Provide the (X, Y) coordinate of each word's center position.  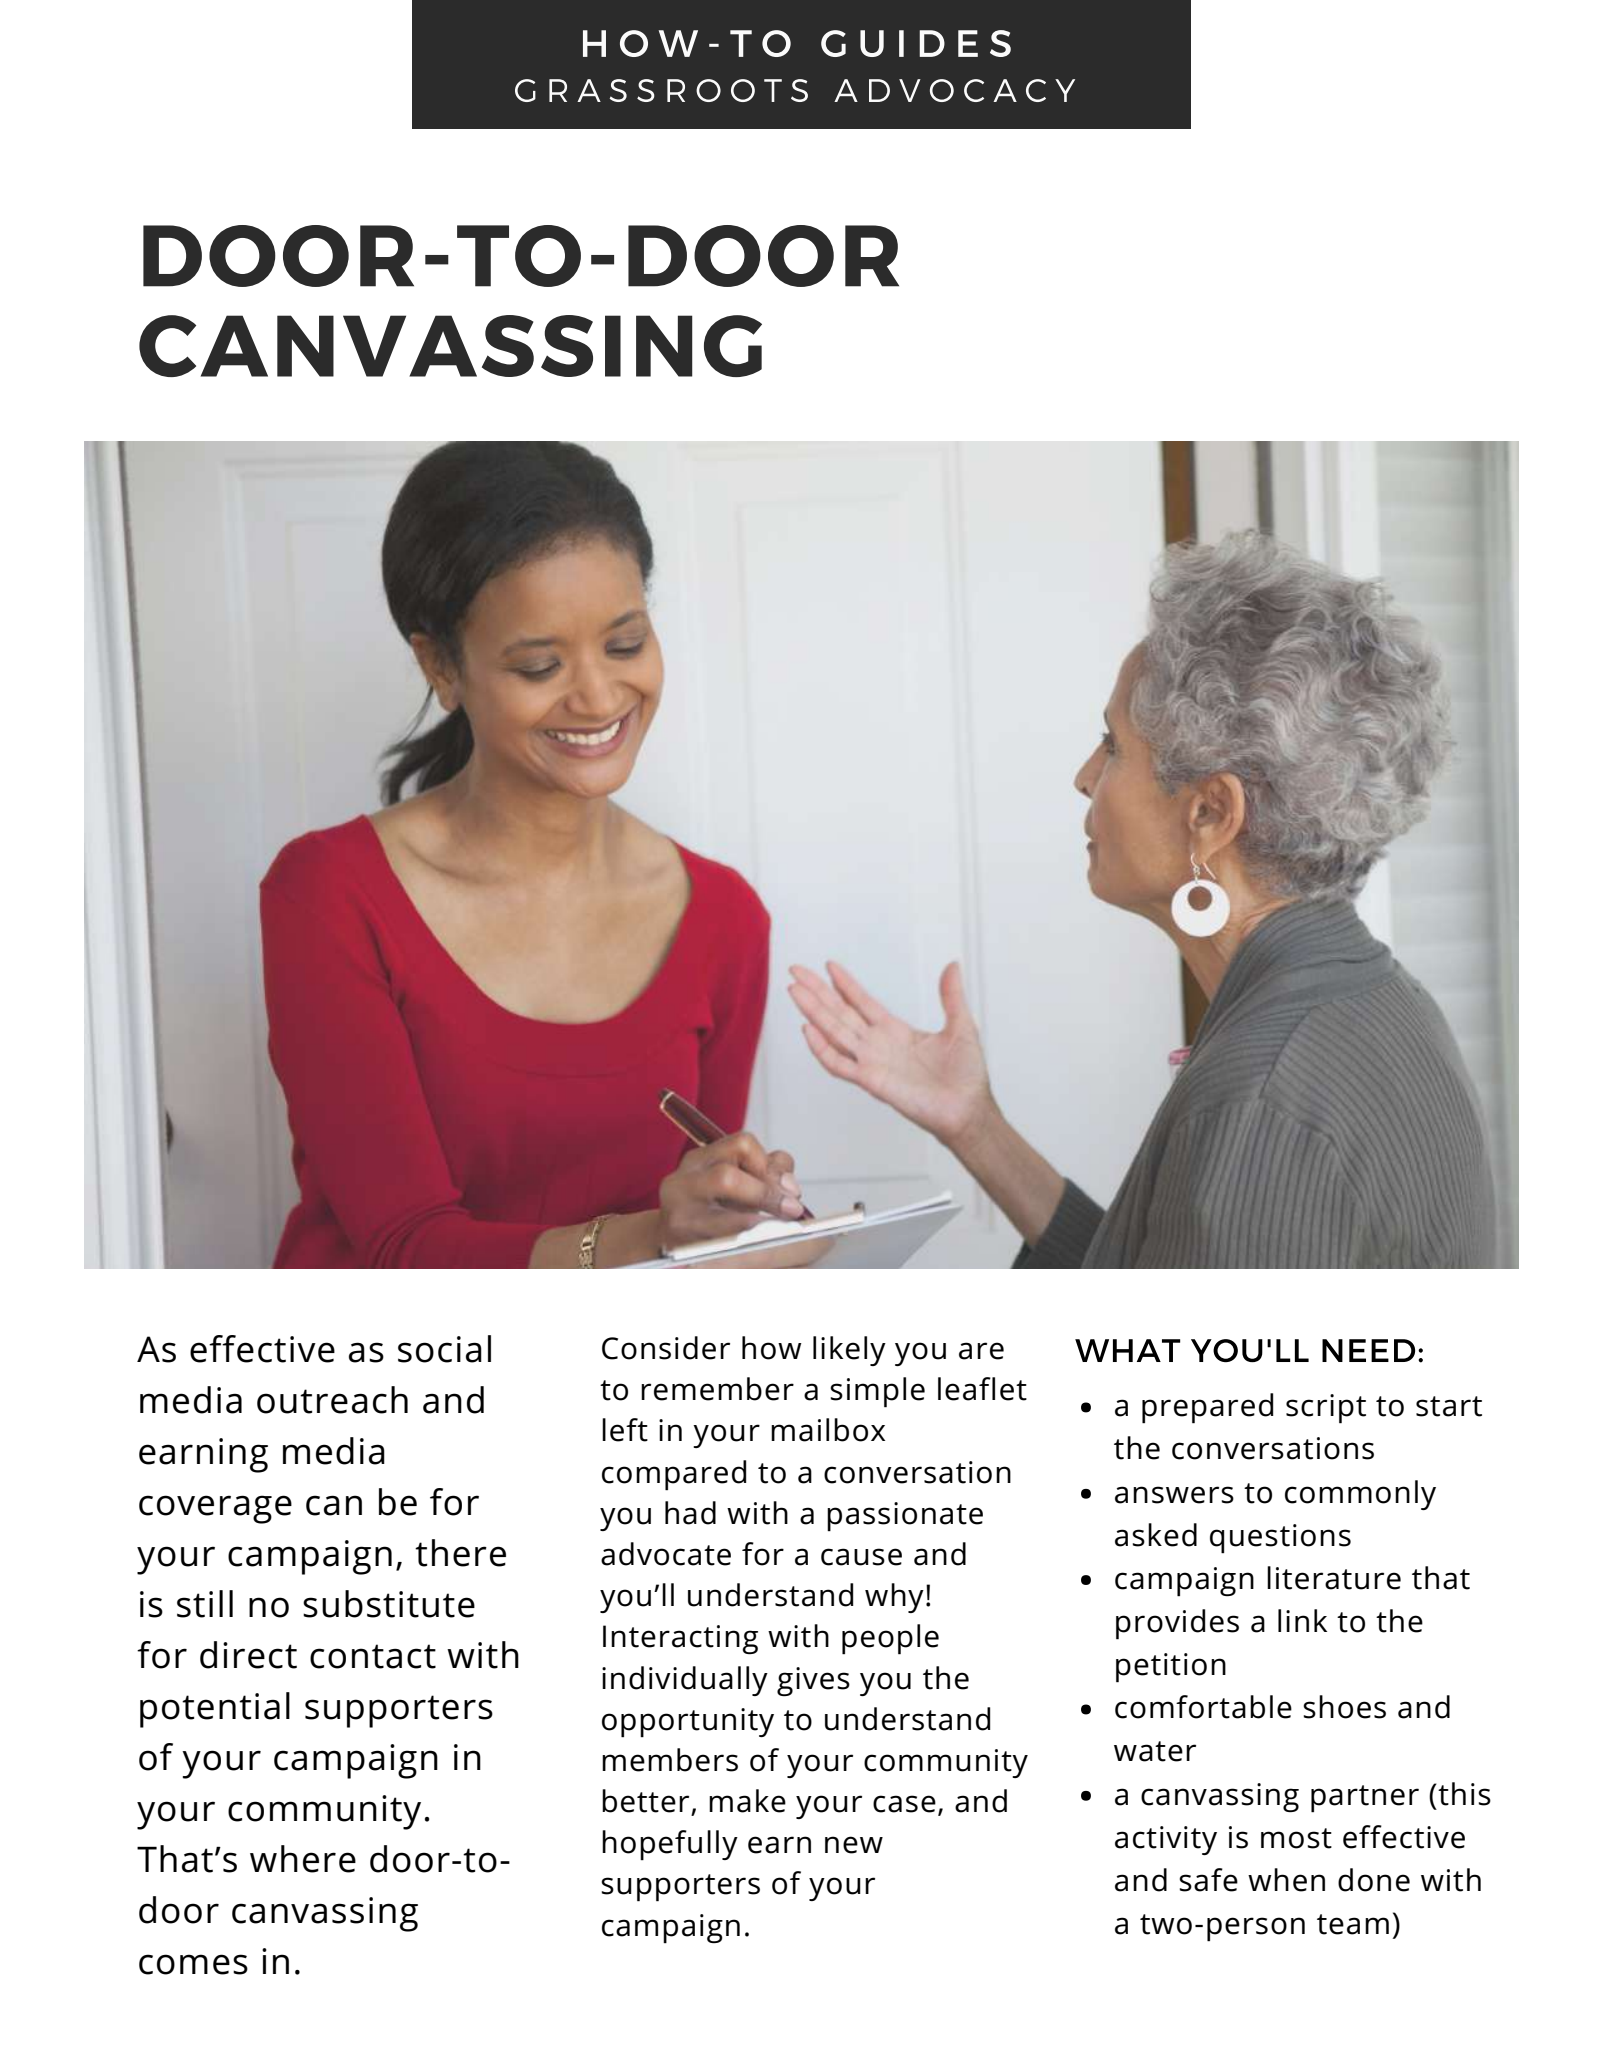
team (1353, 1924)
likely (849, 1351)
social (444, 1349)
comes (193, 1964)
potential (215, 1710)
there (460, 1553)
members (670, 1760)
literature (1334, 1578)
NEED (1368, 1350)
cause (861, 1557)
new (854, 1845)
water (1155, 1751)
